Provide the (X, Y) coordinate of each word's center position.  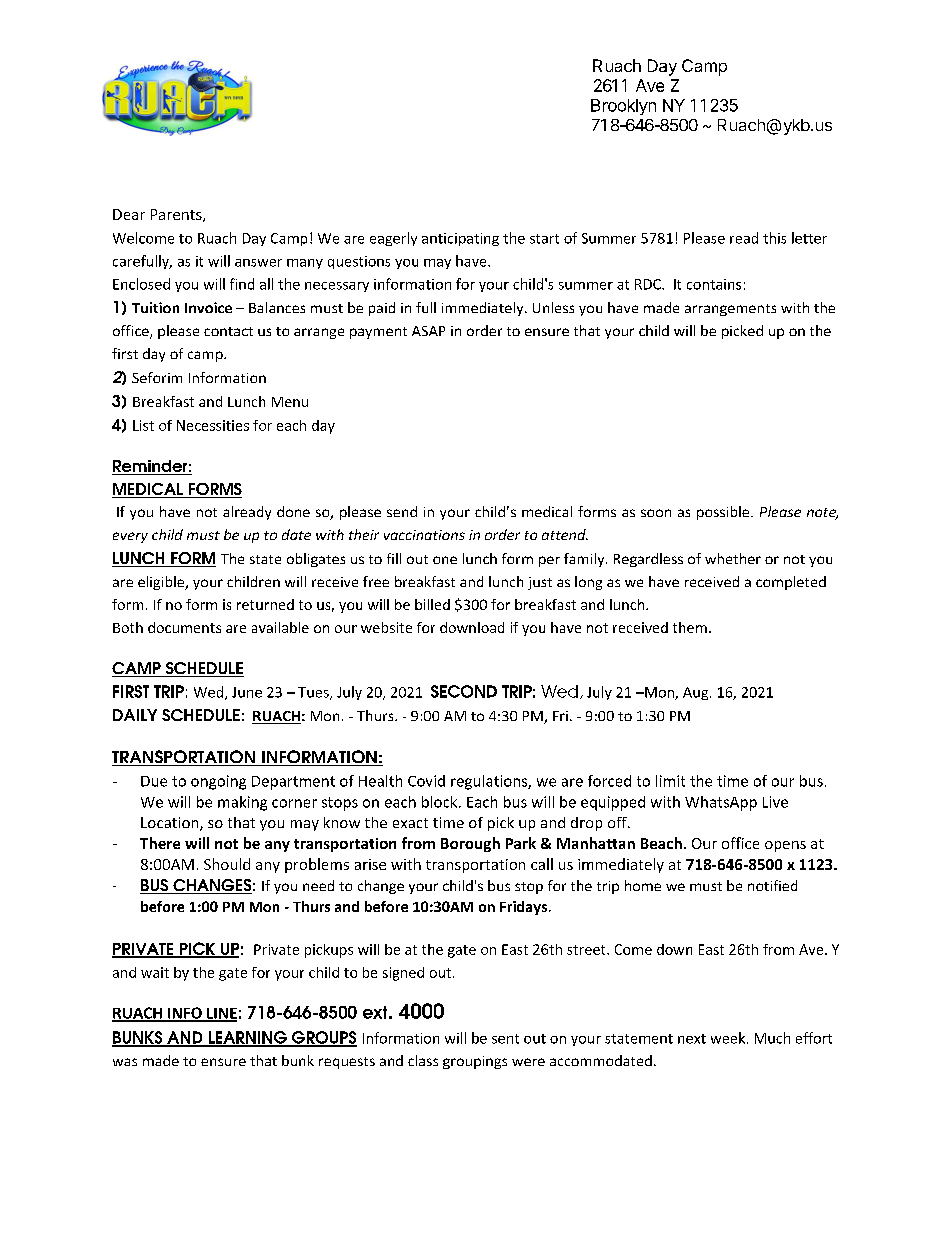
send (402, 511)
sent (505, 1039)
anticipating (460, 239)
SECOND (464, 691)
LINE (221, 1014)
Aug (697, 693)
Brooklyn (623, 107)
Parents (177, 215)
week (729, 1038)
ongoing (218, 782)
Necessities (213, 425)
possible (724, 513)
